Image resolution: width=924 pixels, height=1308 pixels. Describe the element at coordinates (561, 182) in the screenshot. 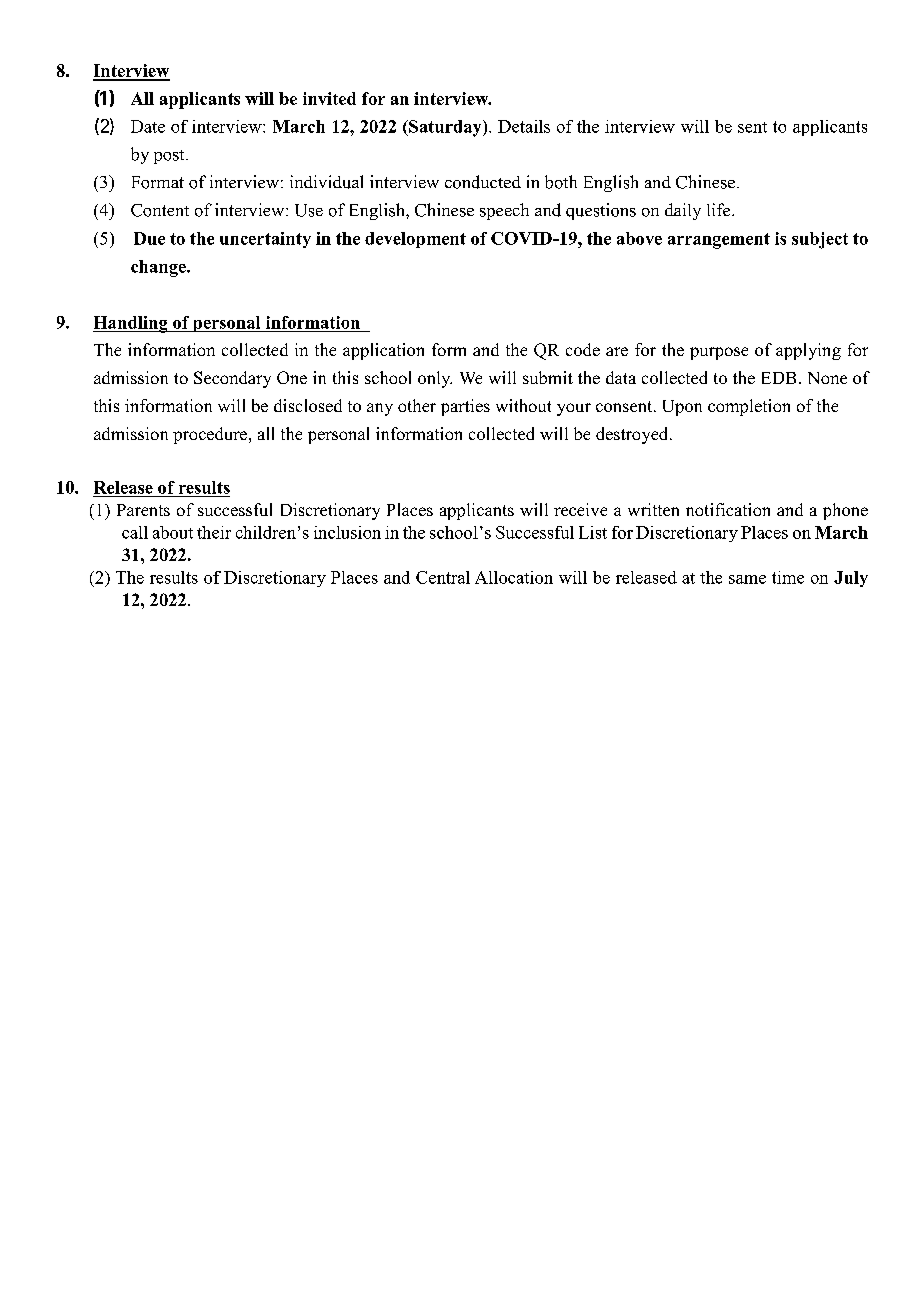

I see `both` at that location.
